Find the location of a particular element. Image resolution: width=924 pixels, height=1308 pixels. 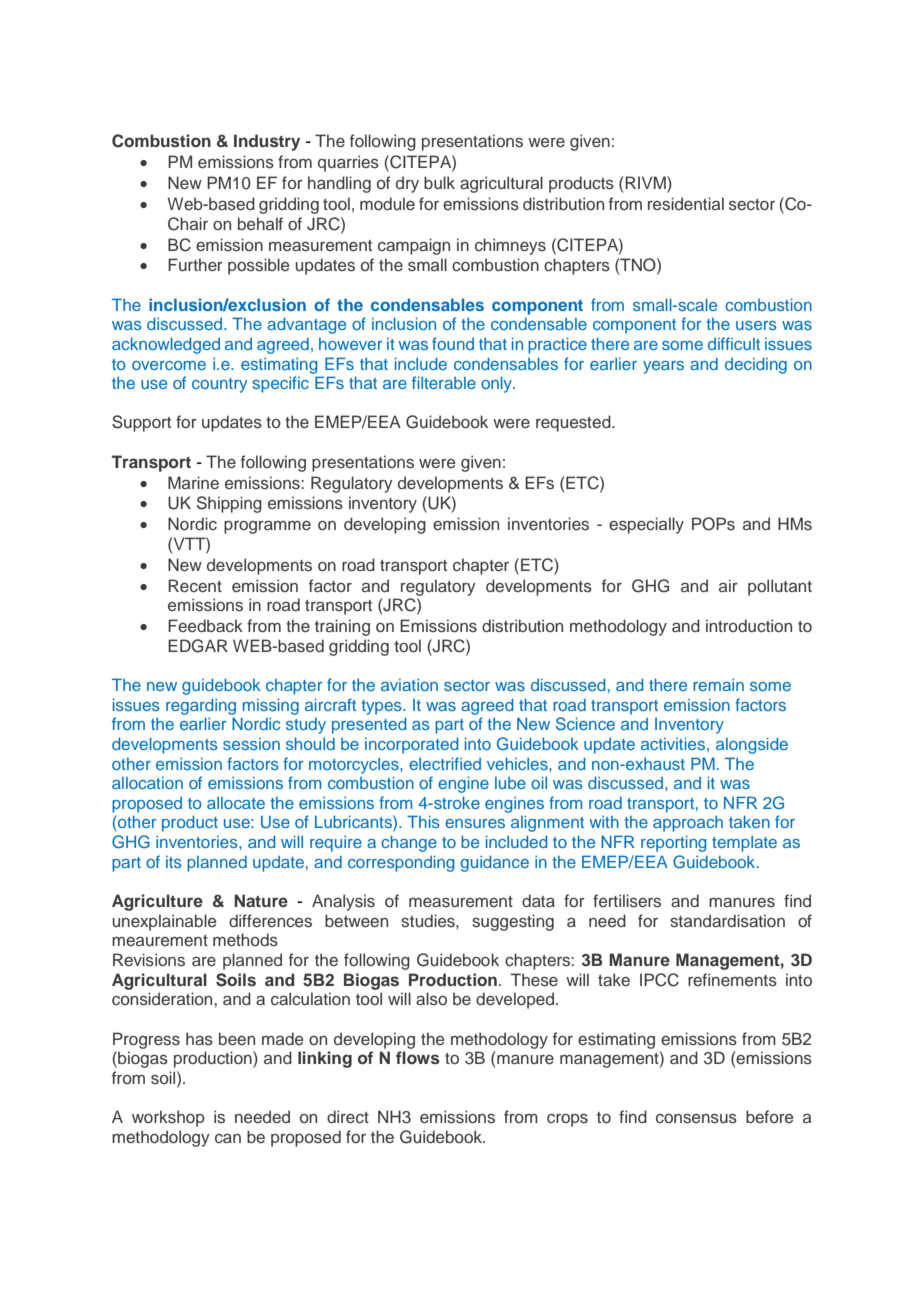

flows is located at coordinates (418, 1057).
